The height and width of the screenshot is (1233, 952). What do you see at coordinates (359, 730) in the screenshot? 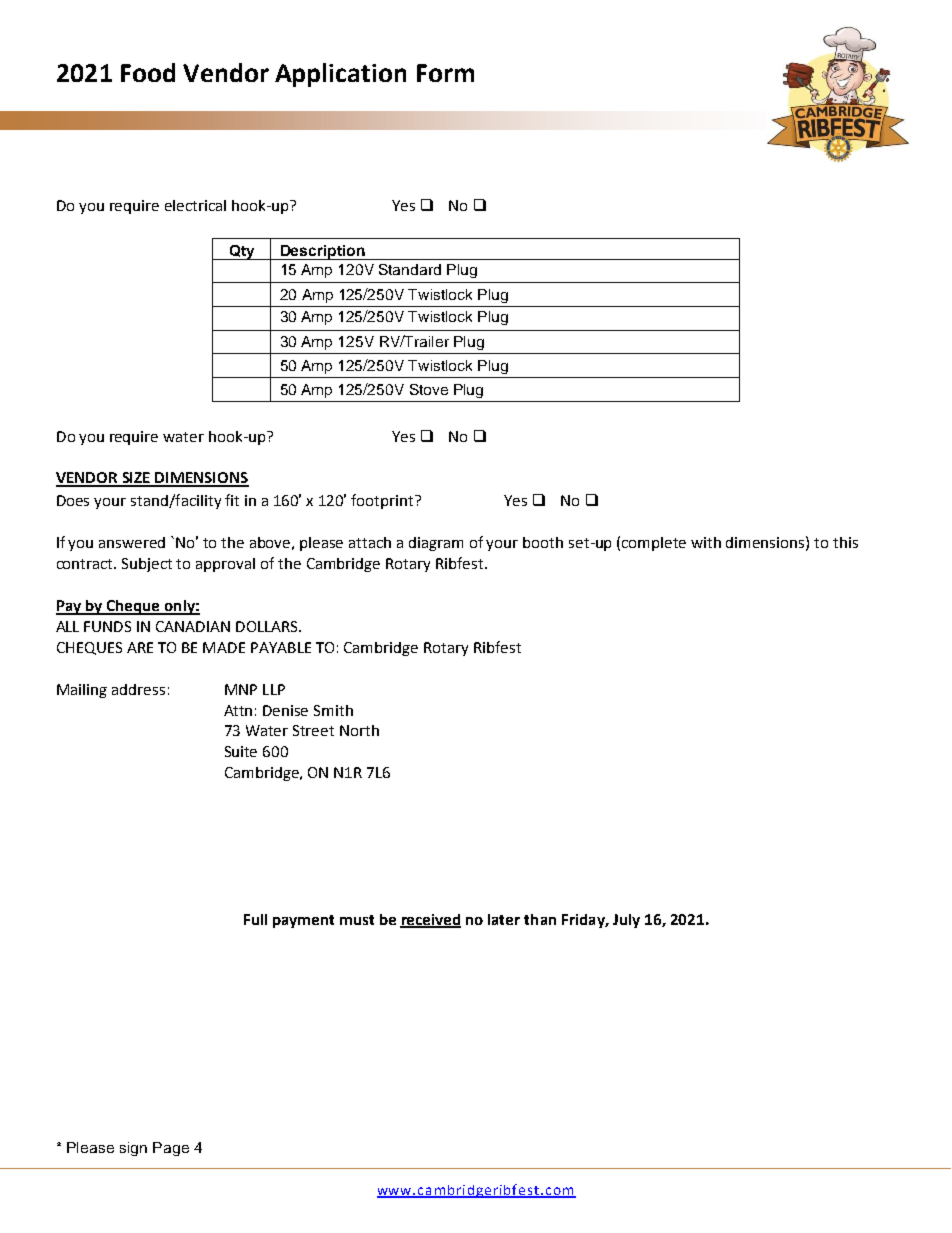
I see `North` at bounding box center [359, 730].
